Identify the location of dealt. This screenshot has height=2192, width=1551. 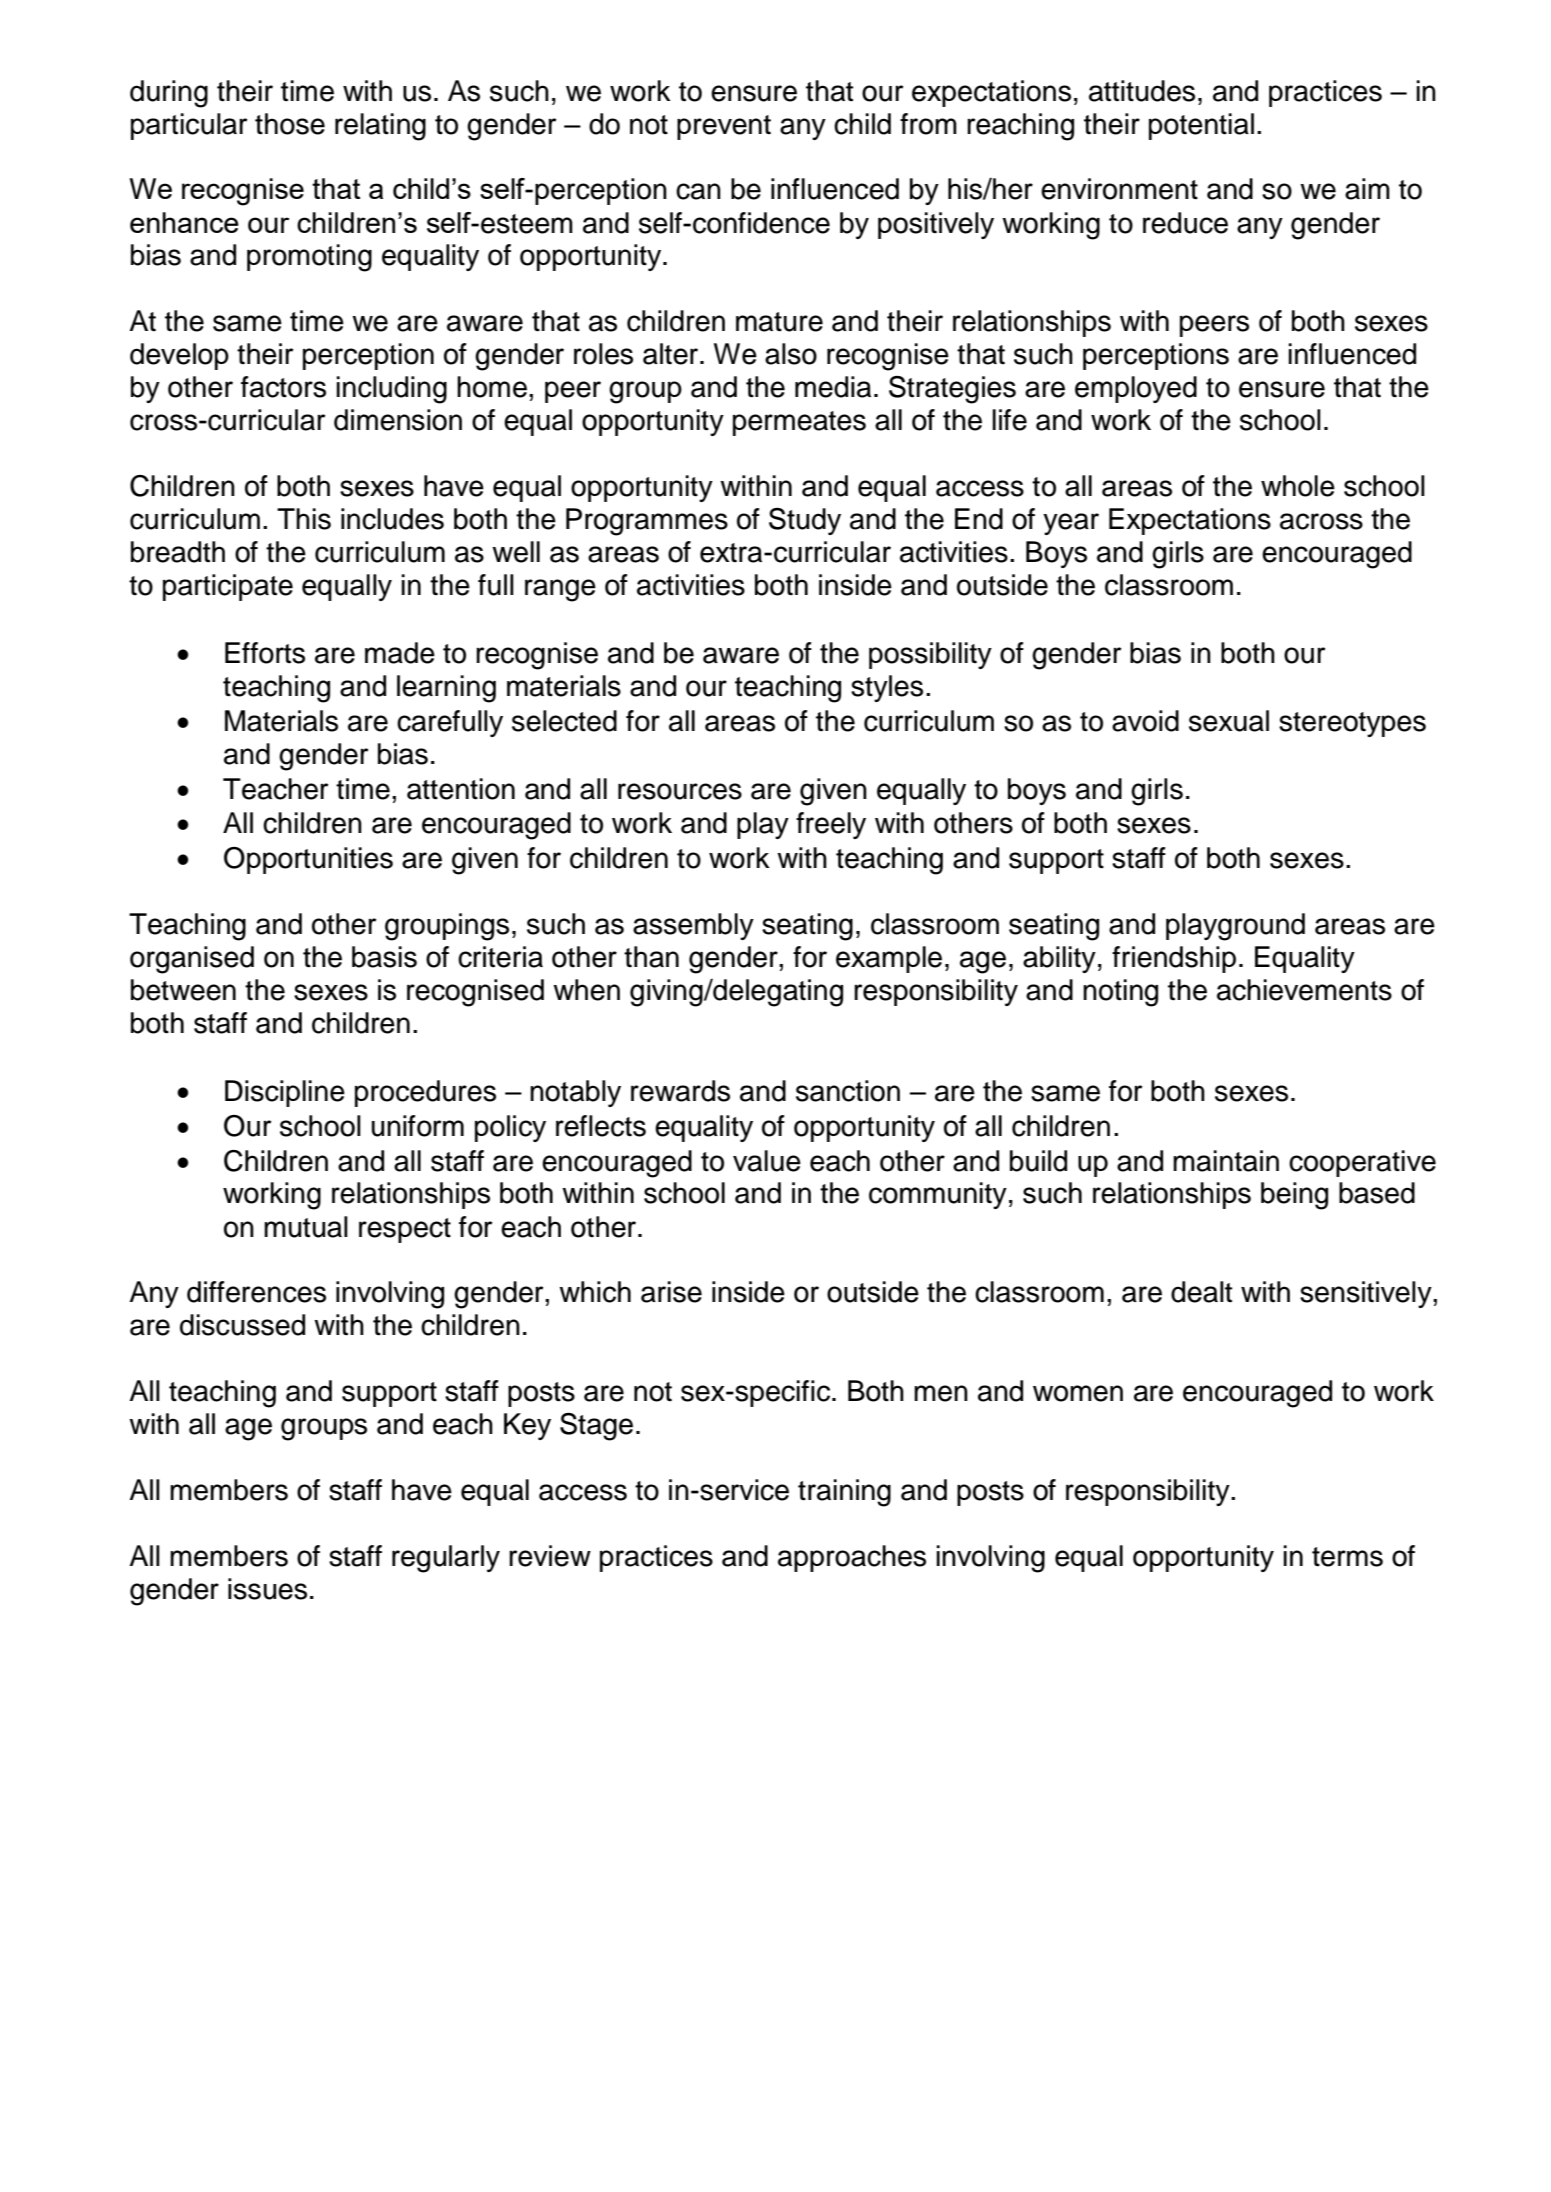
(1201, 1292).
